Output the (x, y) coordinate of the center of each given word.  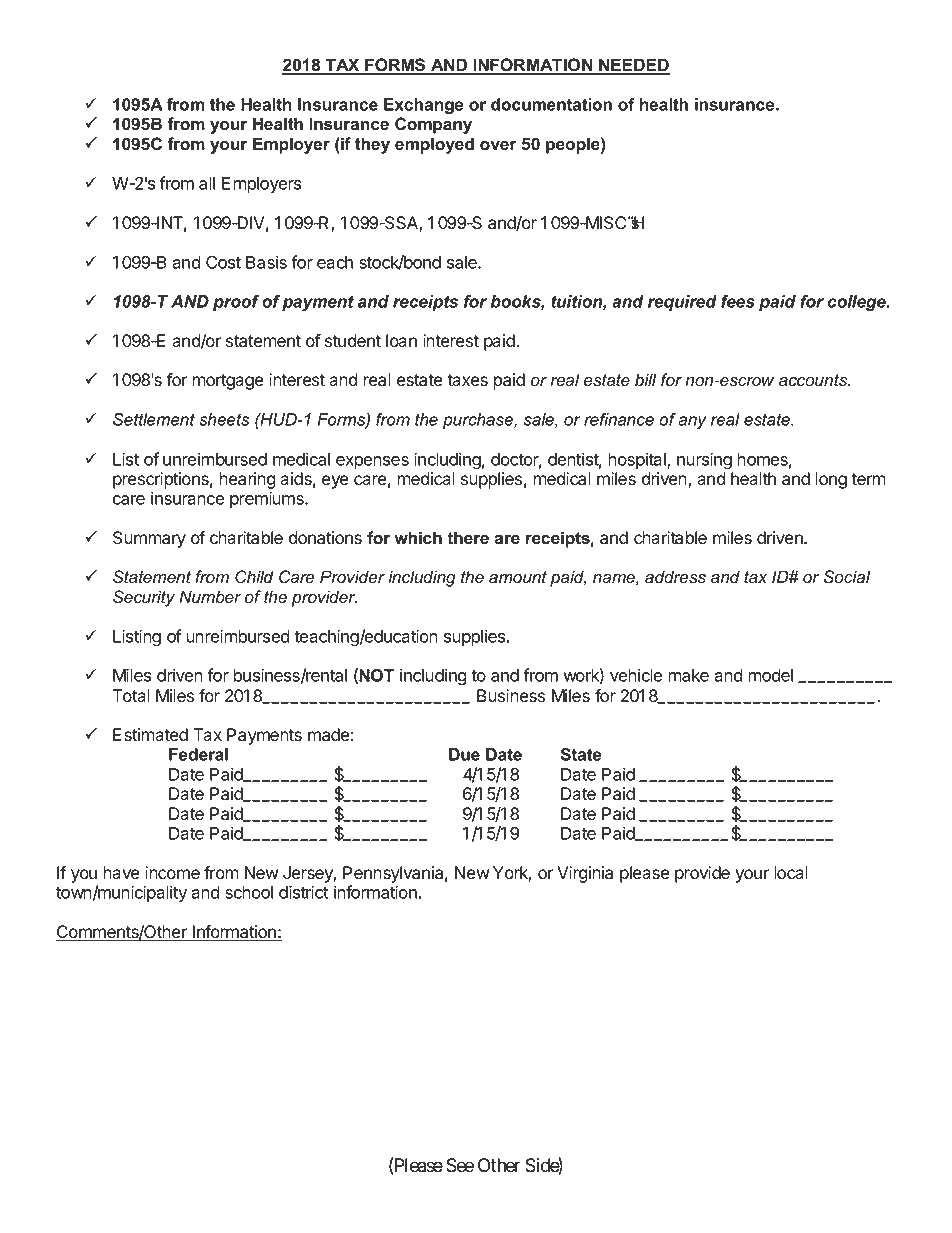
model (770, 675)
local (791, 873)
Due (464, 754)
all (207, 183)
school (249, 892)
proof (236, 303)
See (460, 1165)
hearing (247, 482)
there (468, 538)
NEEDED (633, 66)
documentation (551, 104)
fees (738, 301)
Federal (198, 754)
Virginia (585, 874)
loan (401, 341)
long (831, 480)
